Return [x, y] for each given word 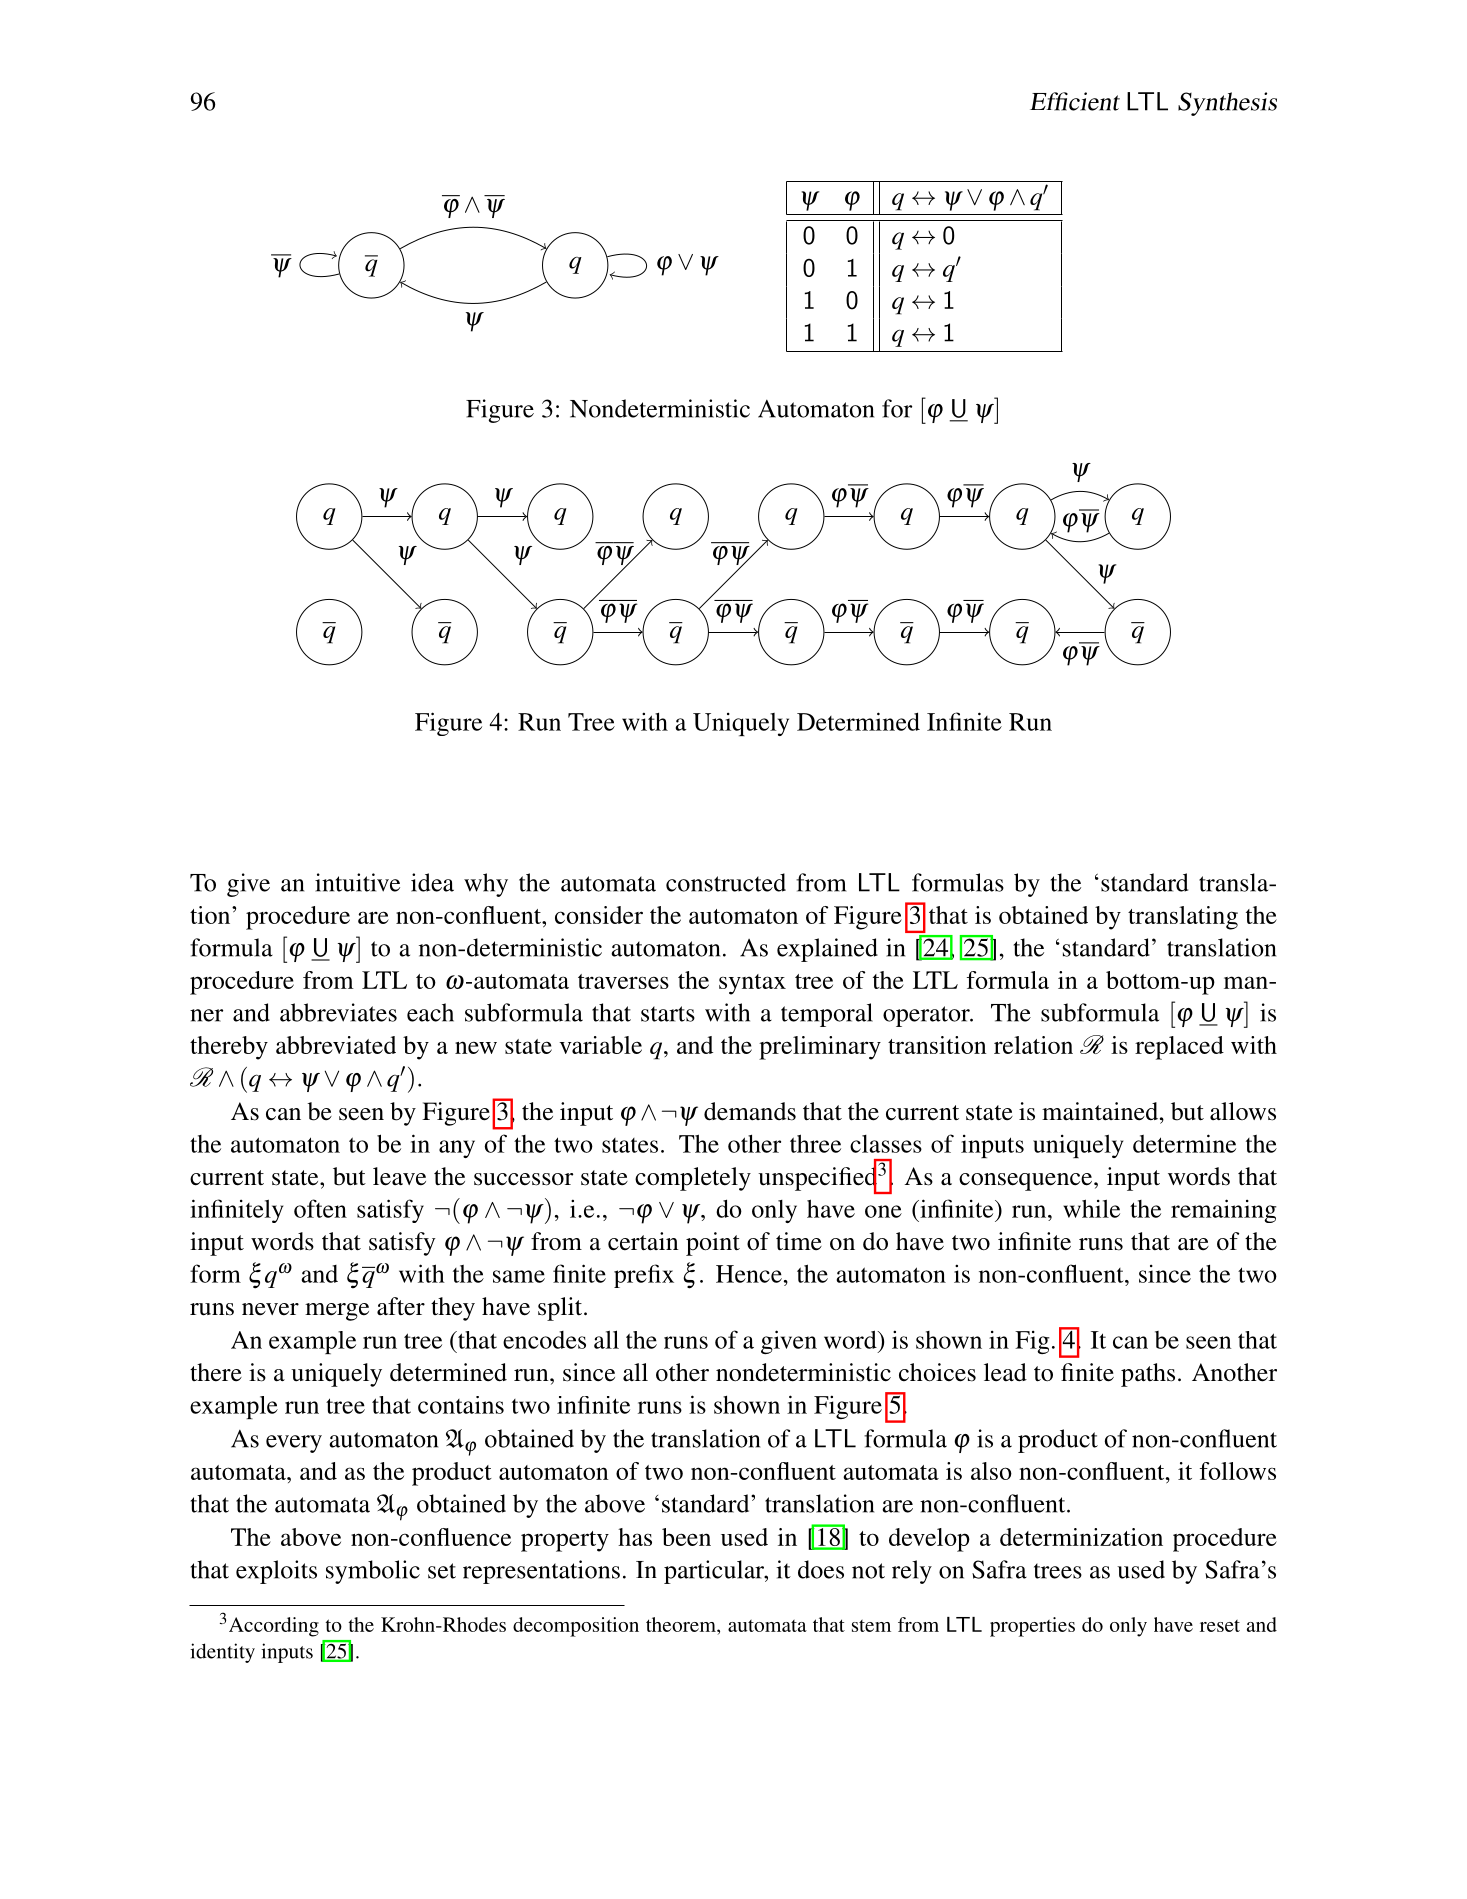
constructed [726, 882]
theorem [682, 1624]
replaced [1179, 1048]
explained [827, 950]
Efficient [1075, 101]
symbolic [373, 1572]
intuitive [357, 882]
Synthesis [1227, 104]
